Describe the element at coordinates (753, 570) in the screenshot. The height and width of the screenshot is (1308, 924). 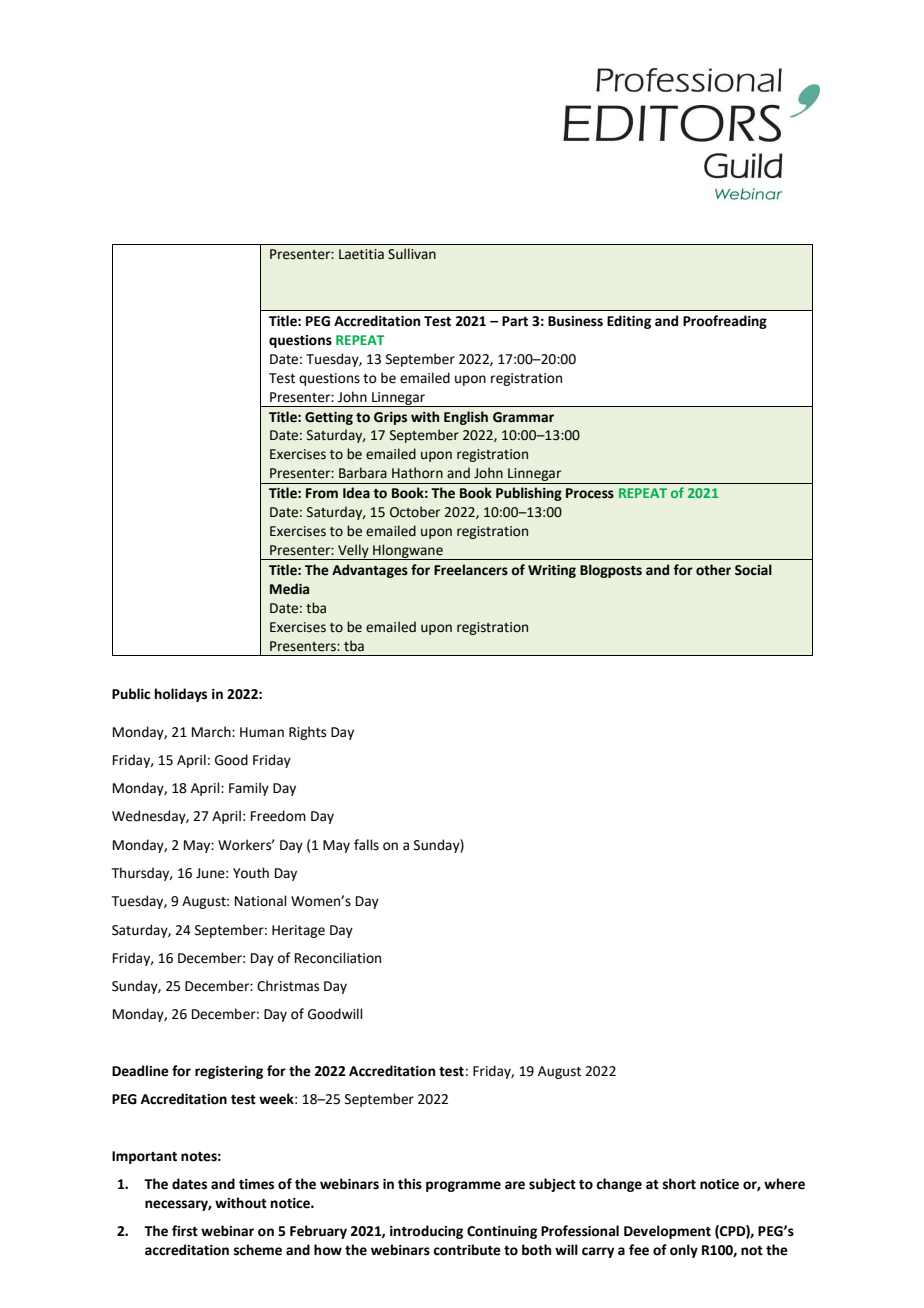
I see `Social` at that location.
